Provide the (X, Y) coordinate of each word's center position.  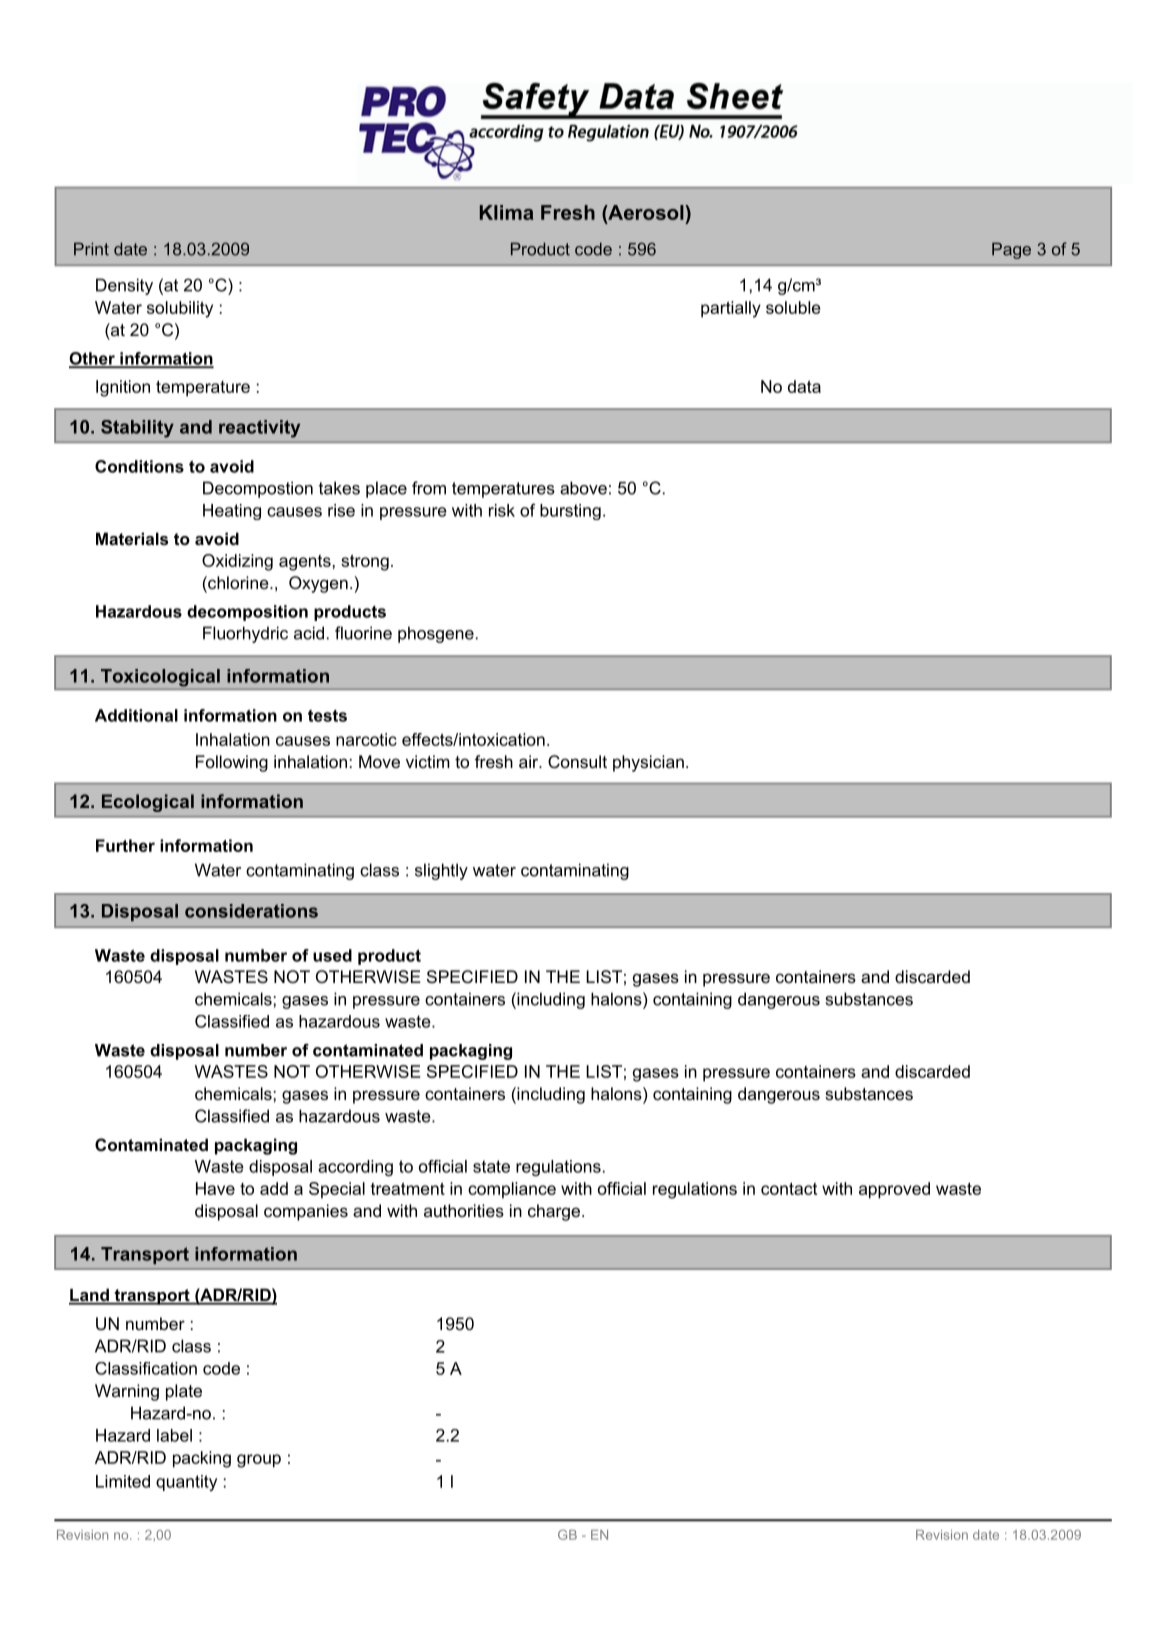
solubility (180, 309)
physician (648, 763)
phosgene (436, 634)
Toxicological (160, 678)
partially (731, 309)
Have (215, 1188)
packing (202, 1459)
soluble (793, 307)
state (491, 1166)
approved (894, 1190)
